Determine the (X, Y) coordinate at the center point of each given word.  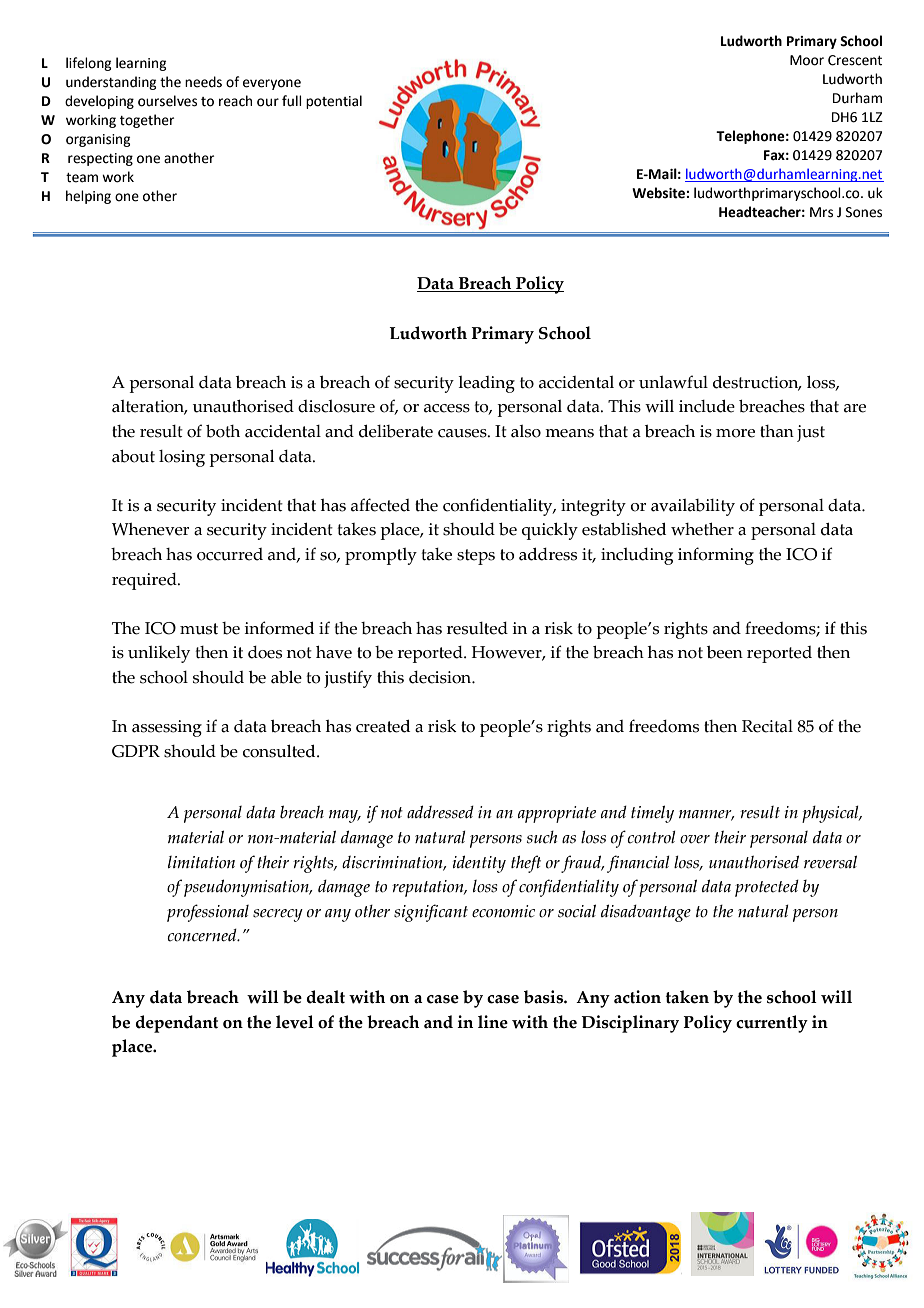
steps (476, 557)
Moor (807, 60)
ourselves (167, 101)
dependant (176, 1024)
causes (463, 433)
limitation (201, 862)
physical (831, 814)
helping (88, 197)
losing (182, 458)
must (199, 629)
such (542, 837)
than (777, 431)
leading (486, 384)
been (725, 652)
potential (334, 102)
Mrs (821, 212)
